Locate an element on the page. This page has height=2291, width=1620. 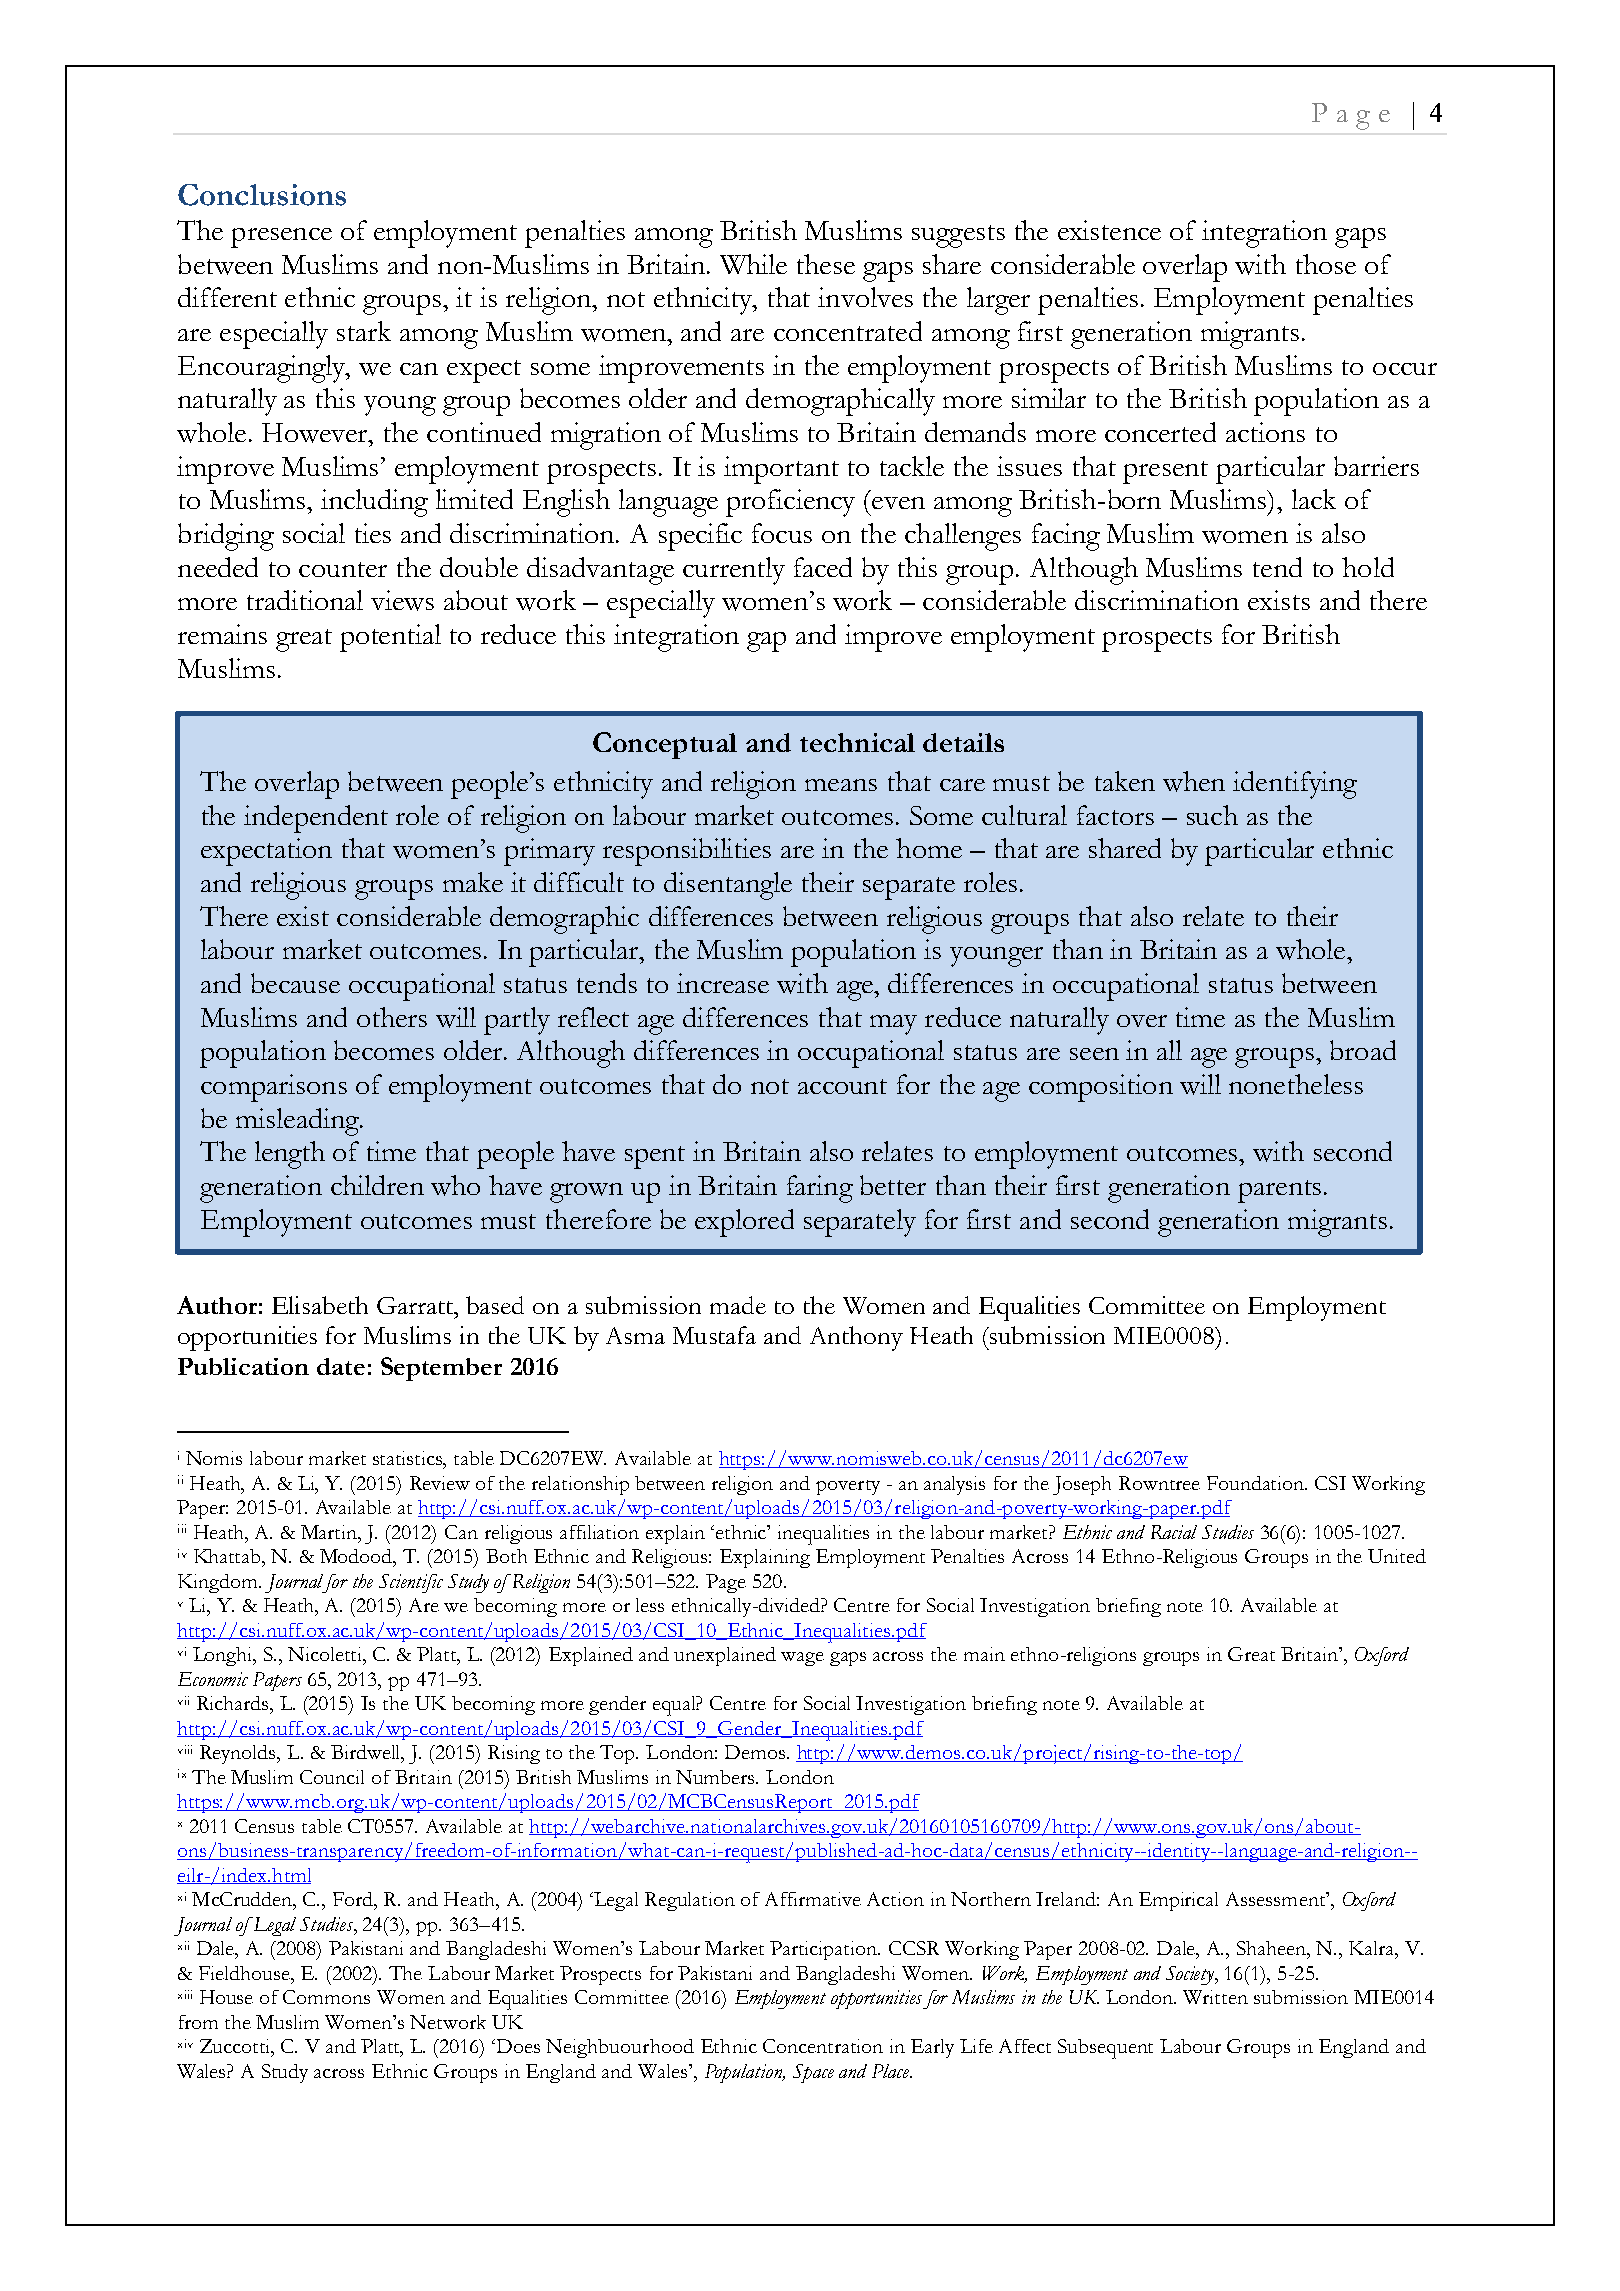
those is located at coordinates (1326, 264).
